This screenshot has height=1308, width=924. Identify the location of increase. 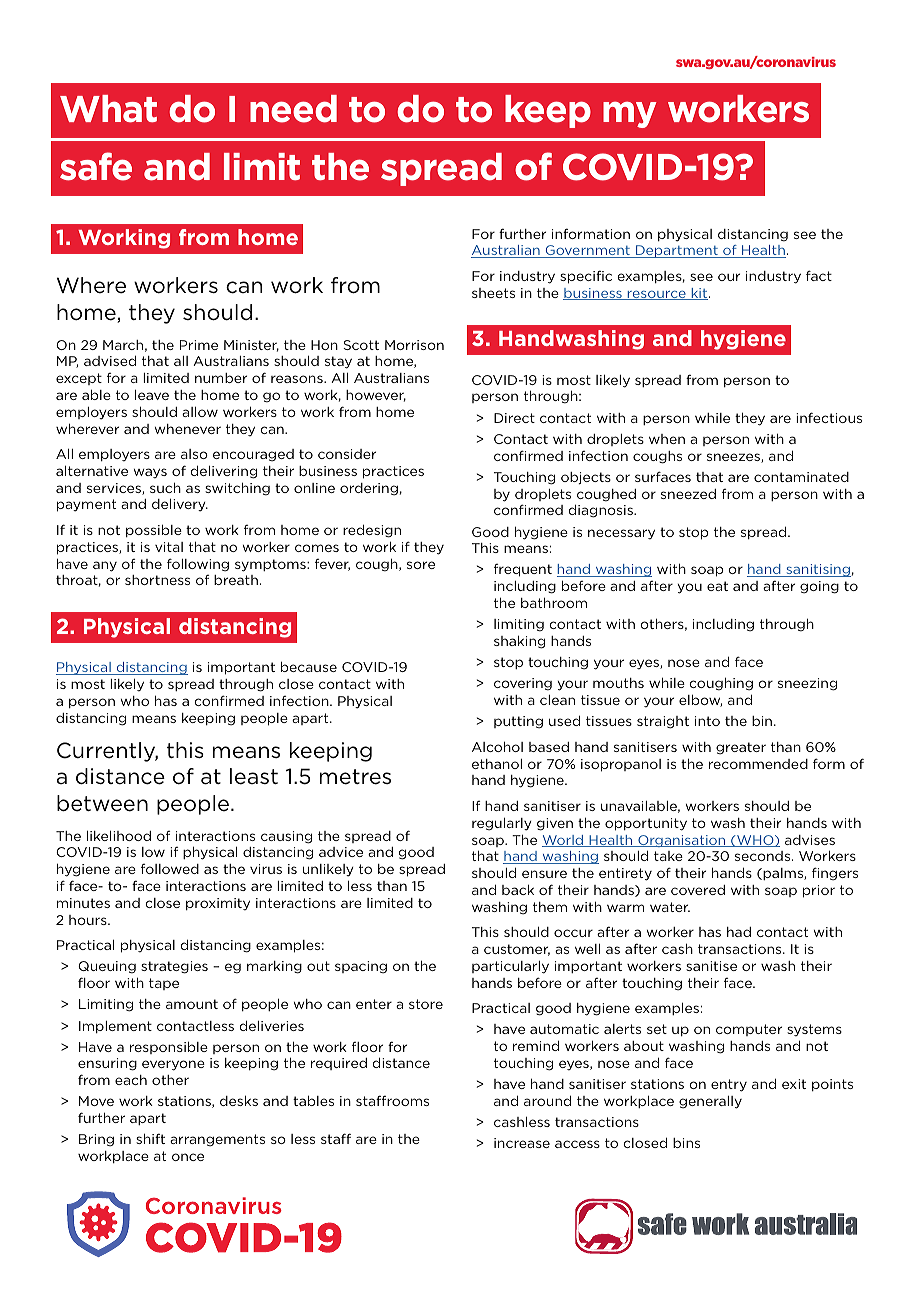
(522, 1143).
